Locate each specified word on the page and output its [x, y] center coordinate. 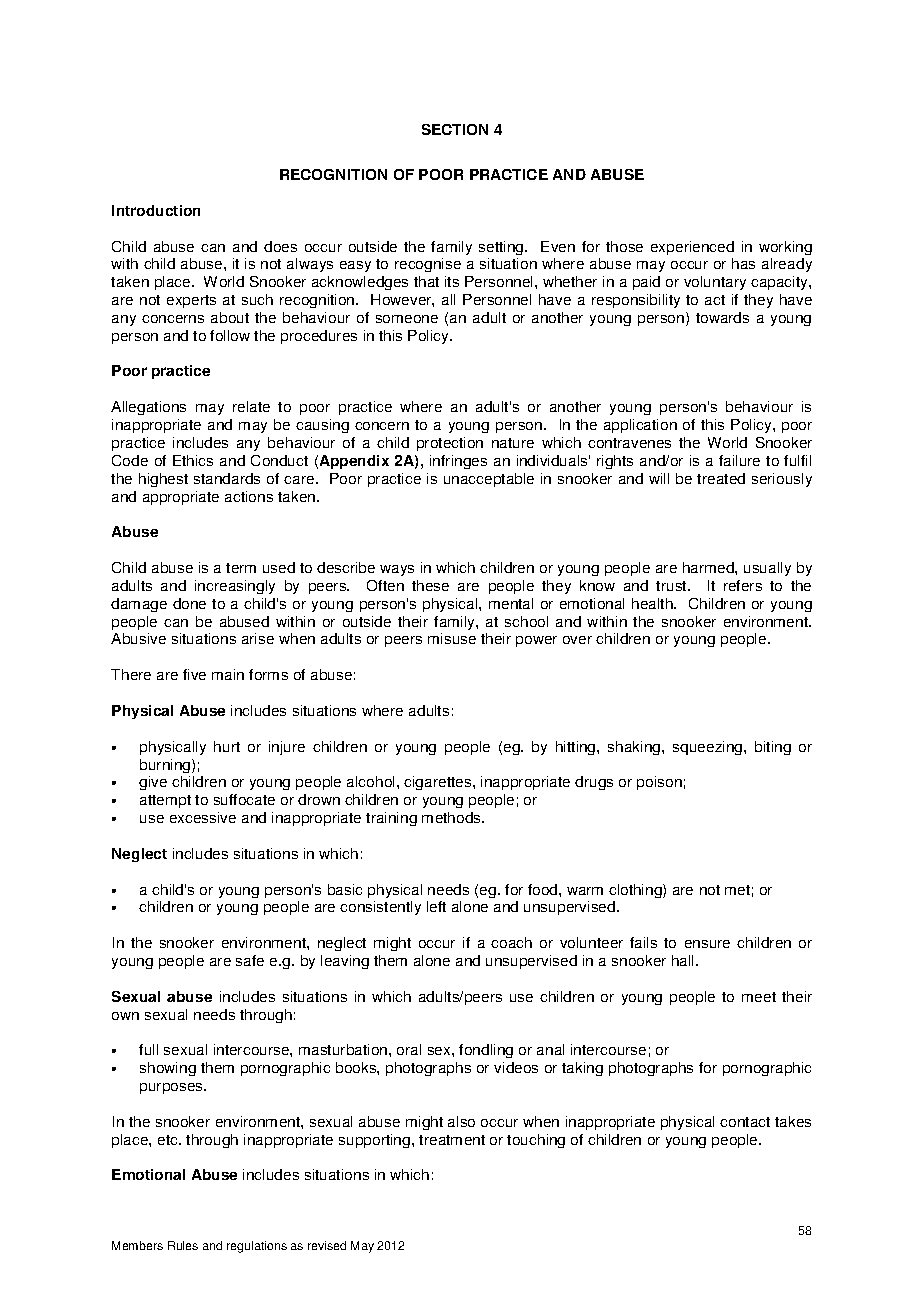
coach [511, 942]
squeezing [709, 748]
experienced [692, 248]
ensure [707, 944]
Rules [183, 1245]
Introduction [156, 210]
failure [739, 460]
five [194, 674]
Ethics [193, 460]
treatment [452, 1140]
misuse [452, 638]
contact [745, 1122]
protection [450, 444]
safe [250, 960]
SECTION [455, 129]
